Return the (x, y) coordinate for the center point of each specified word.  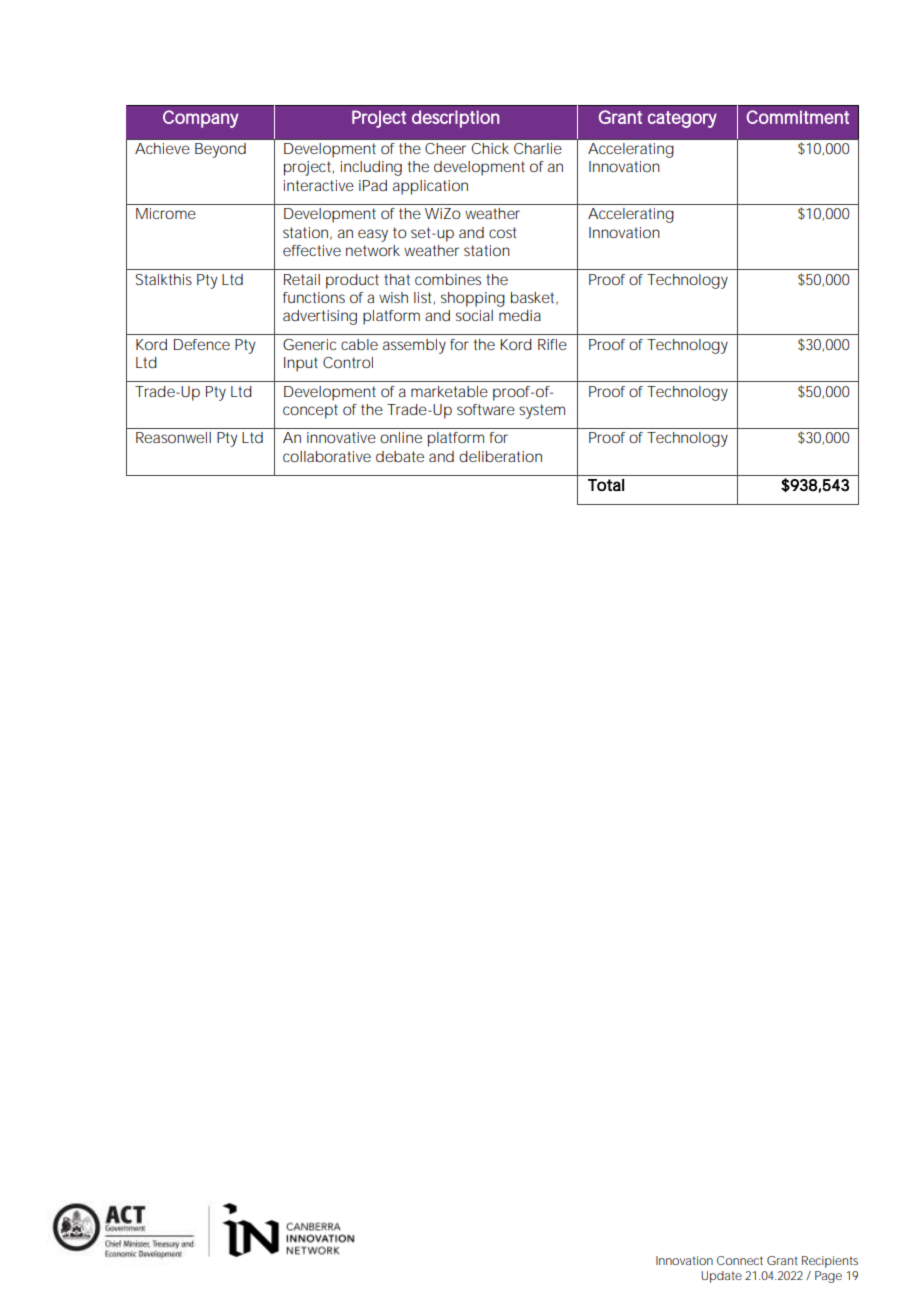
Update (721, 1277)
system (542, 411)
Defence (202, 344)
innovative (341, 437)
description (455, 119)
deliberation (500, 456)
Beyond (220, 150)
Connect (740, 1260)
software (486, 409)
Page (828, 1277)
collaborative (327, 456)
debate (400, 456)
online (401, 437)
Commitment (798, 117)
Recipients (830, 1262)
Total (606, 485)
